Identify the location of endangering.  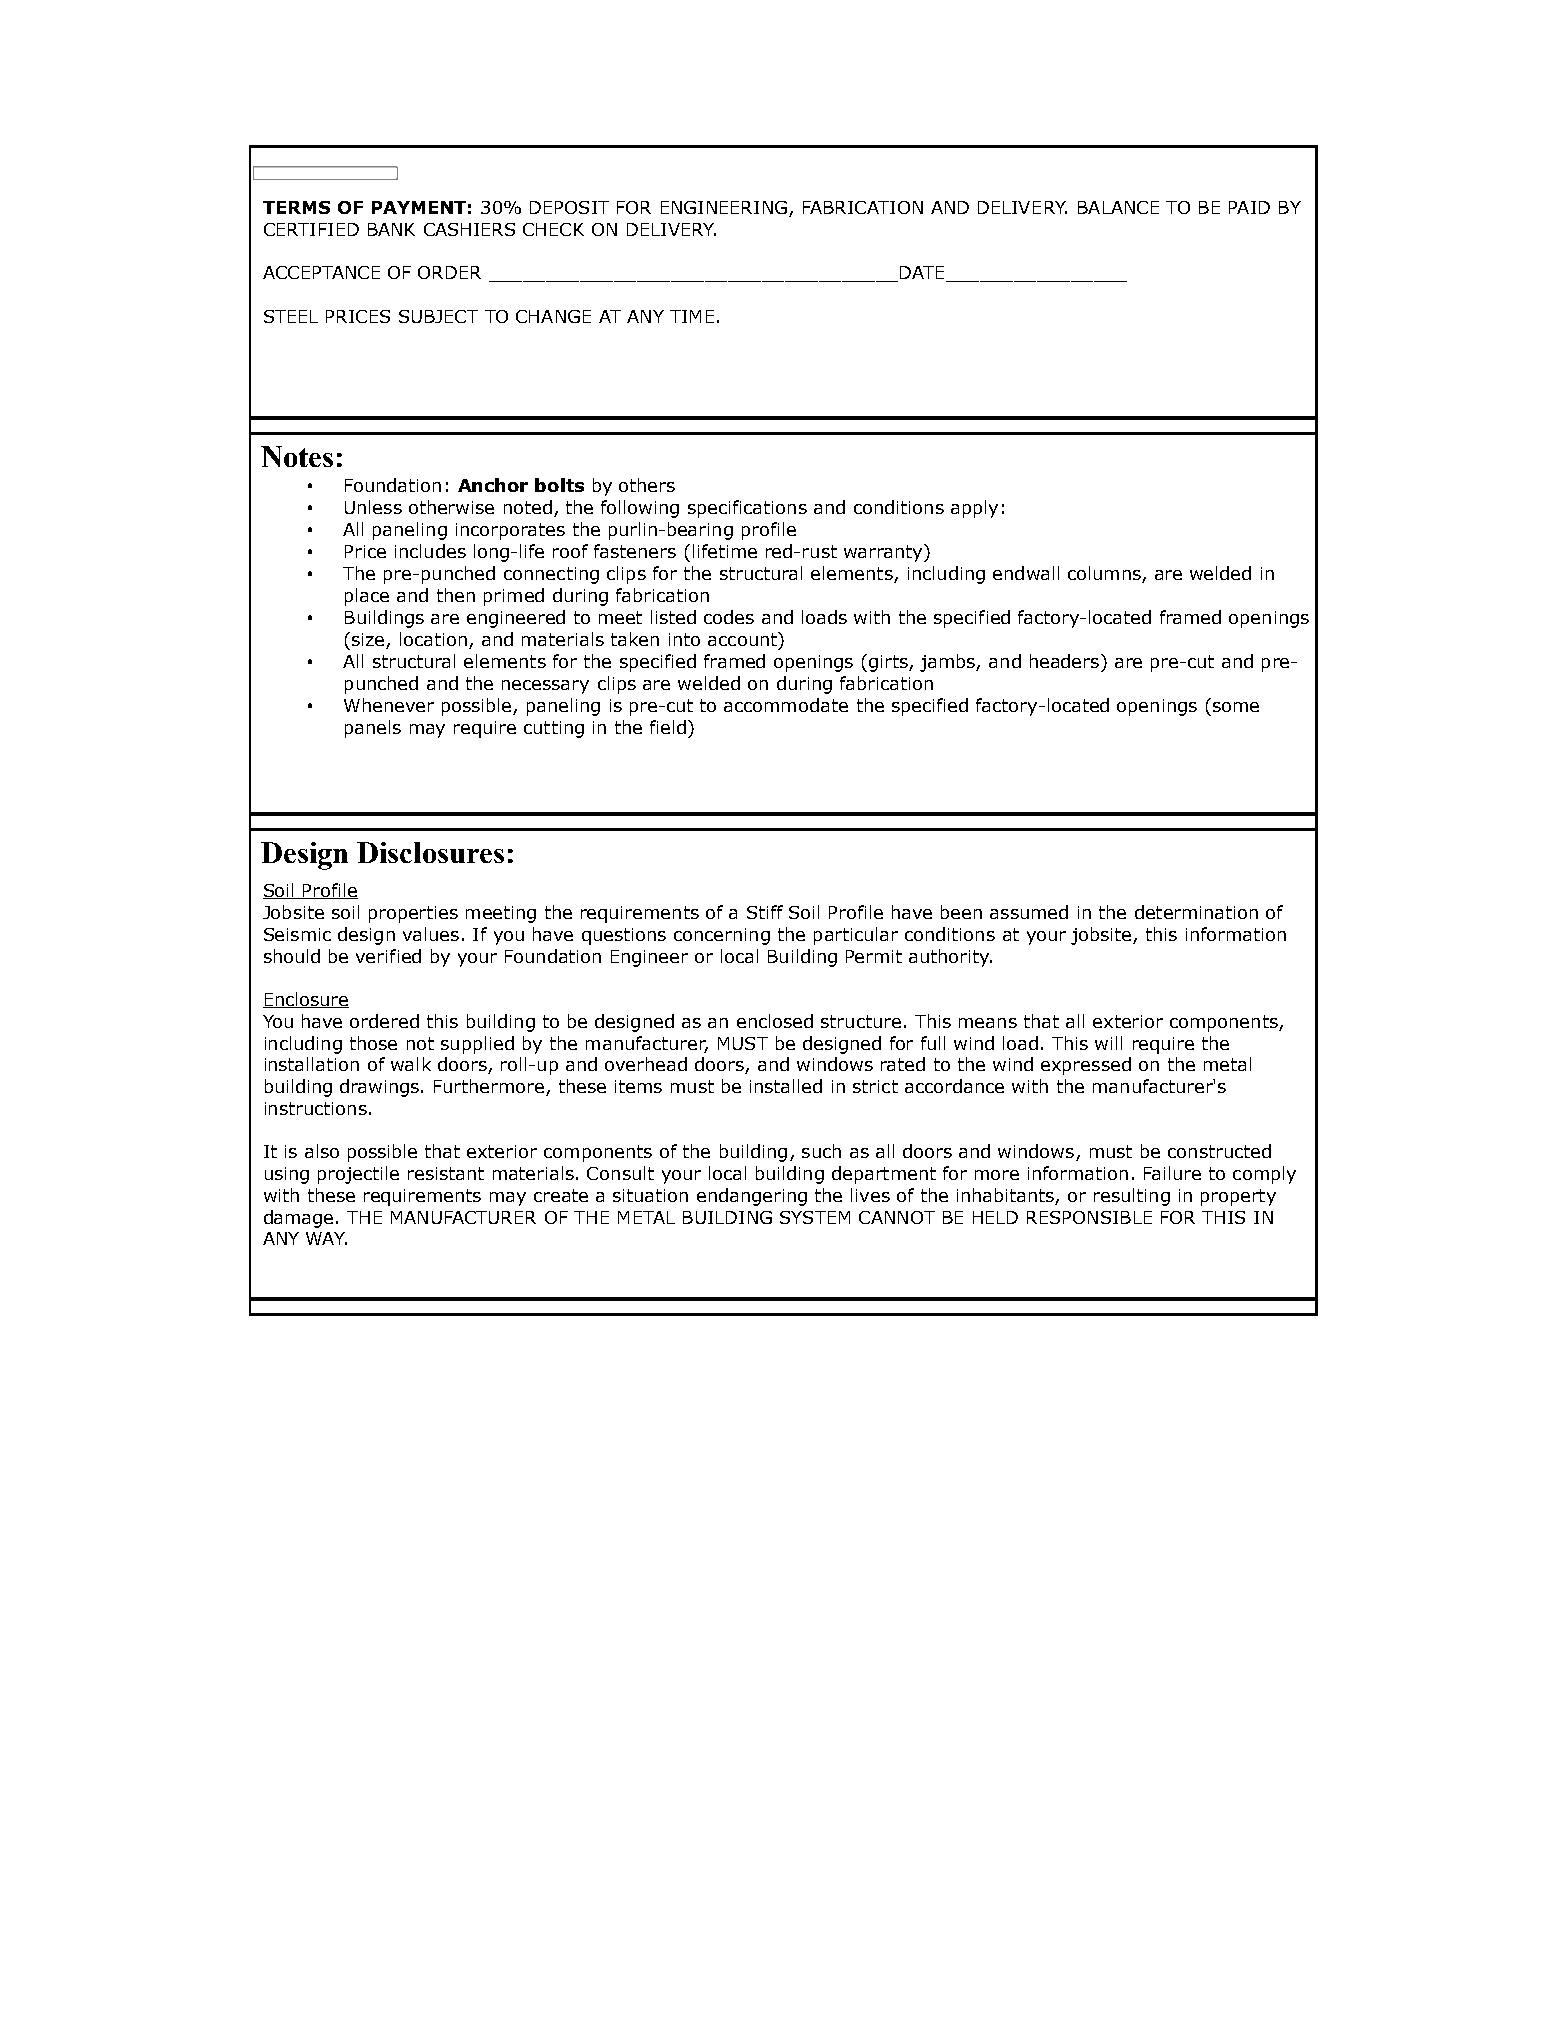
(752, 1197).
